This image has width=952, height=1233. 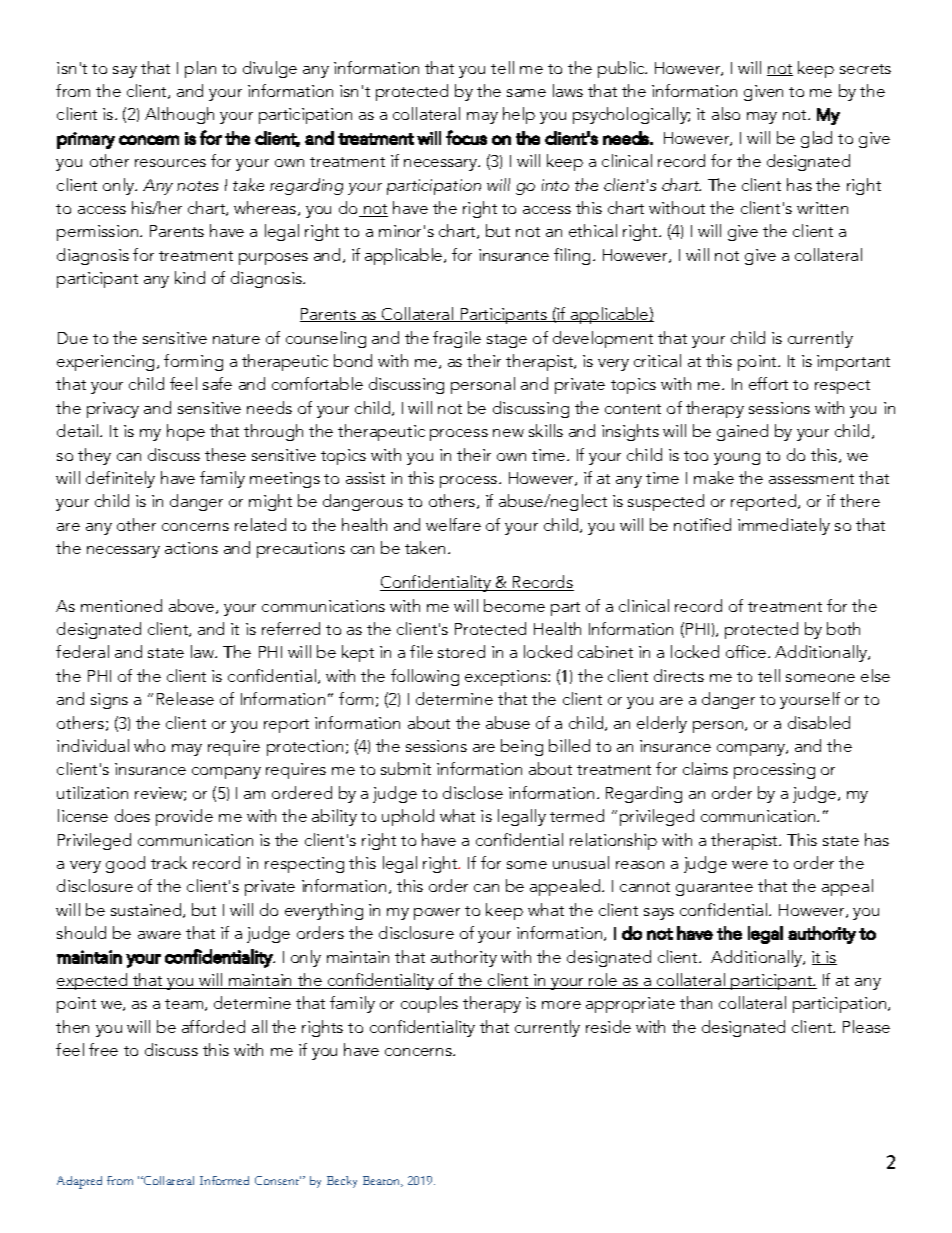 What do you see at coordinates (508, 433) in the image?
I see `new` at bounding box center [508, 433].
